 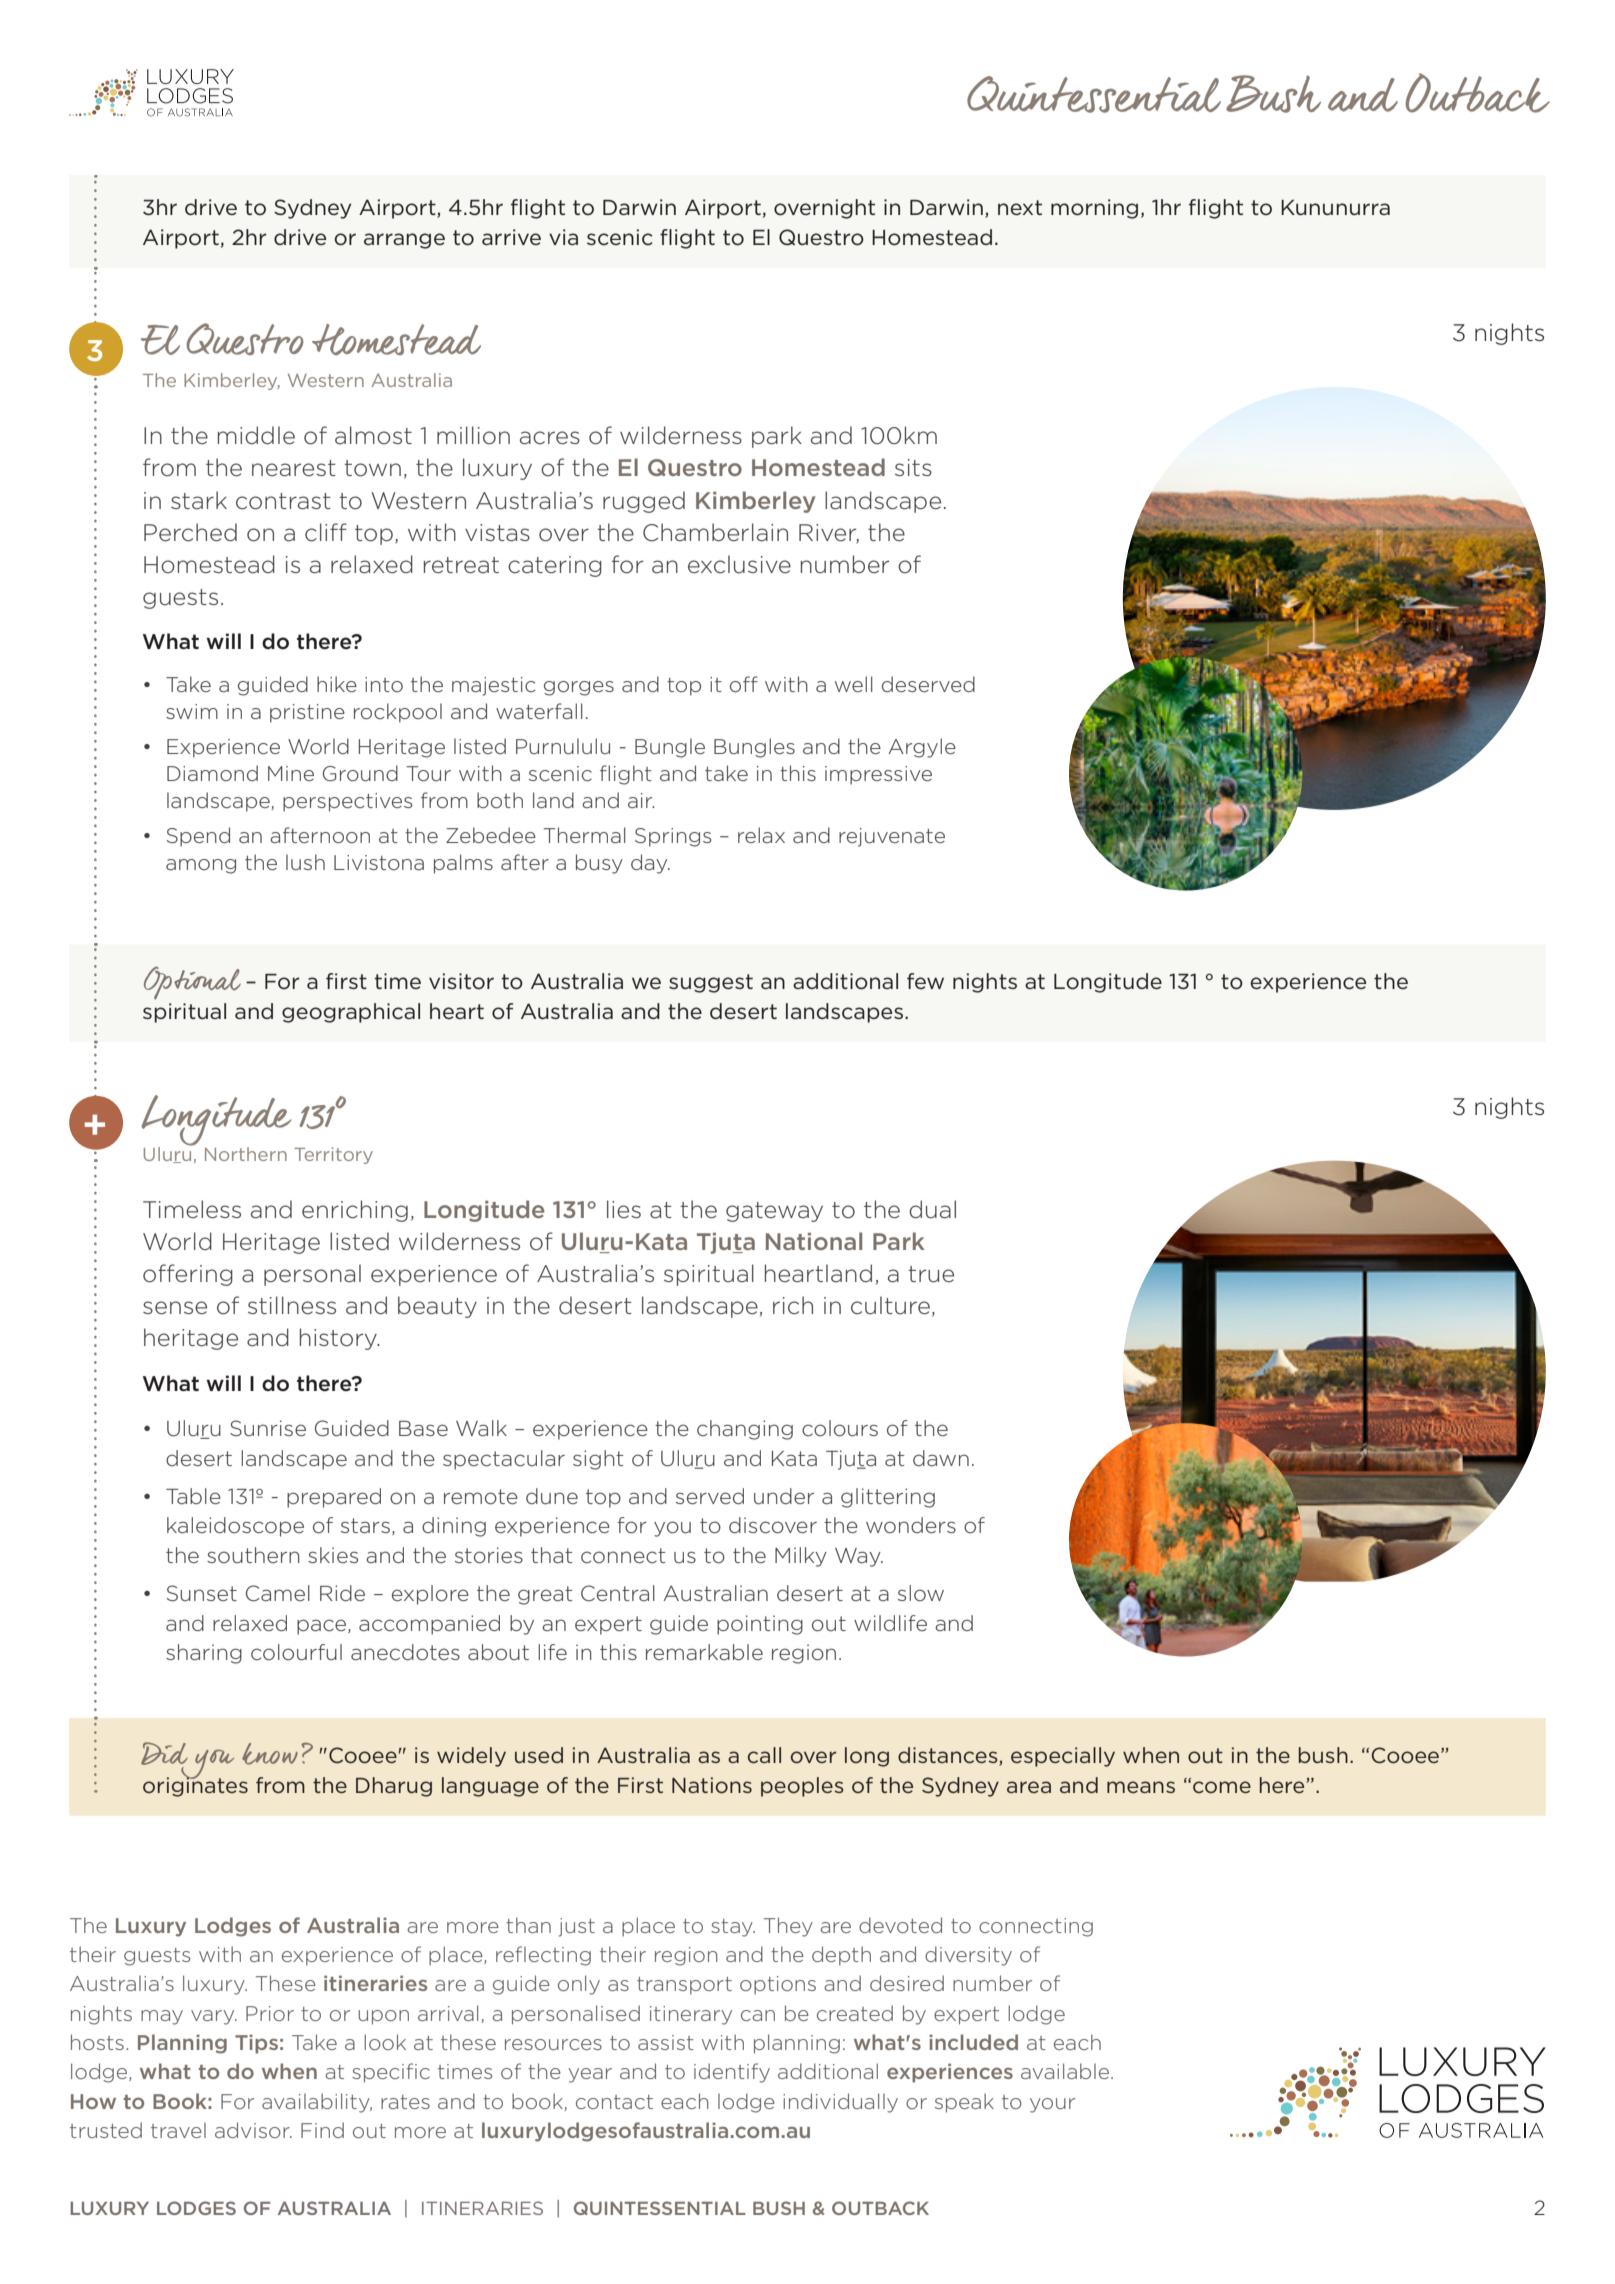 I want to click on available, so click(x=1066, y=2071).
